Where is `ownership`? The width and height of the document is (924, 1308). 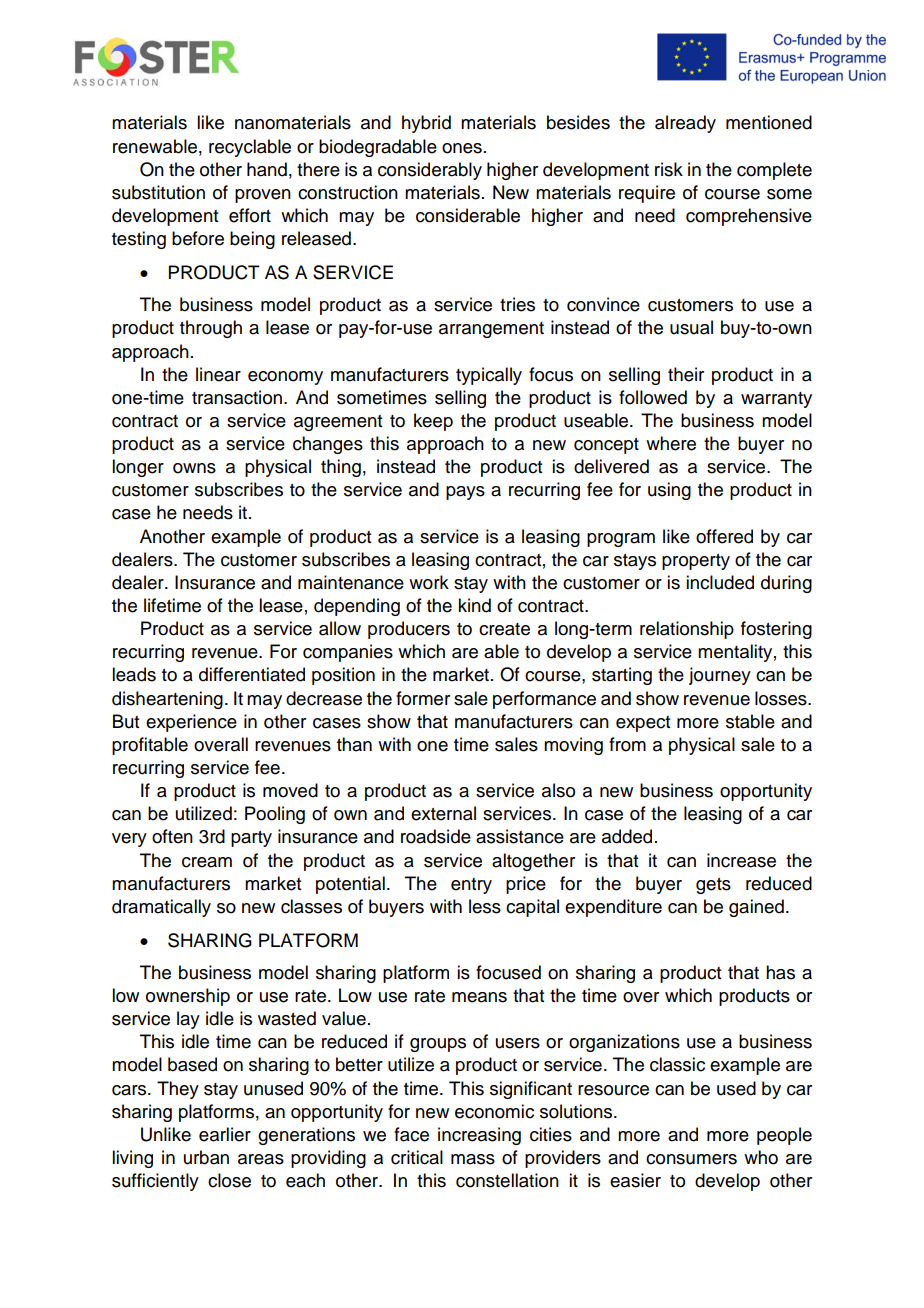
ownership is located at coordinates (188, 997).
